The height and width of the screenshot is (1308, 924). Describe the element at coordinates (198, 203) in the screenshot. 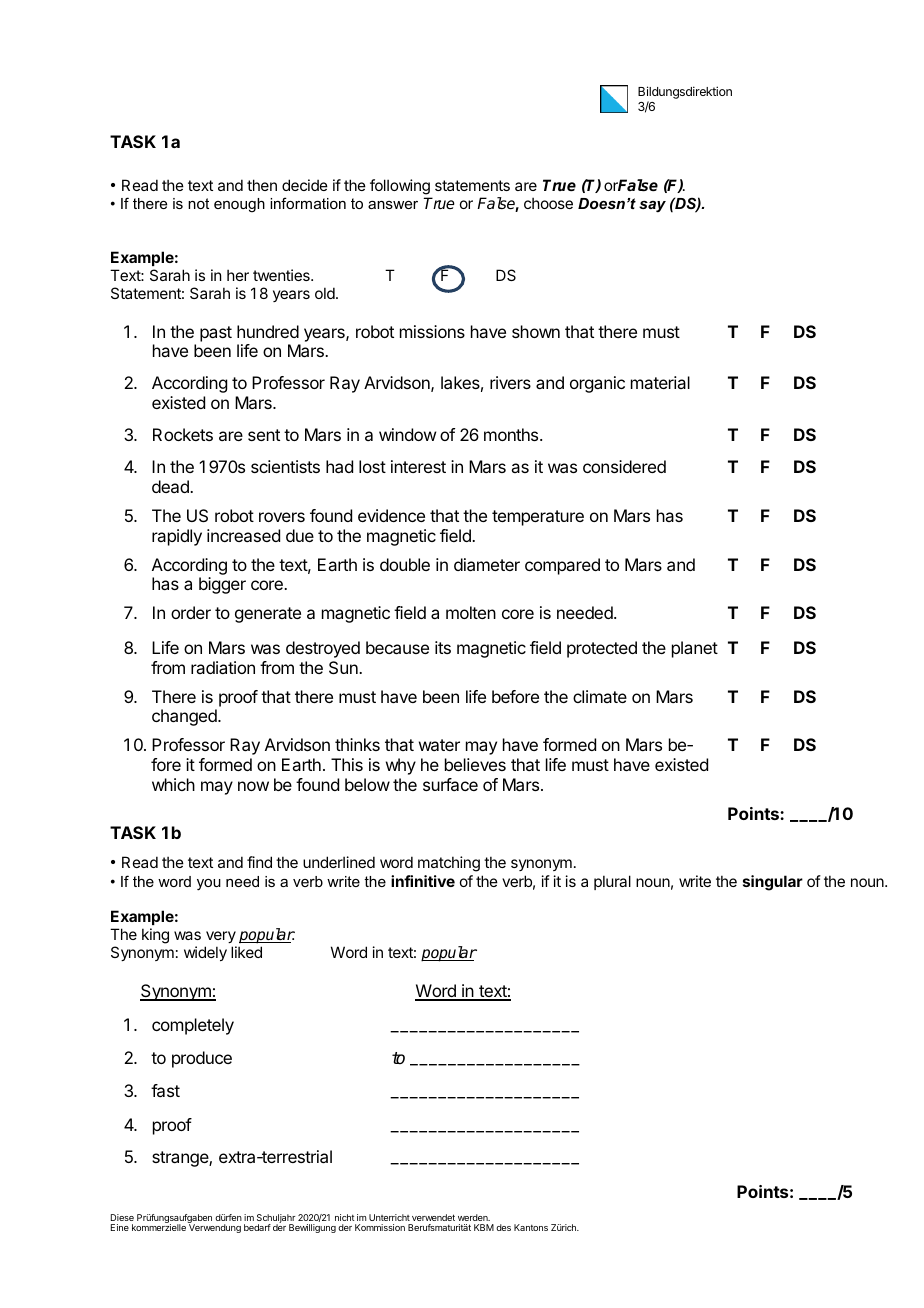

I see `not` at that location.
